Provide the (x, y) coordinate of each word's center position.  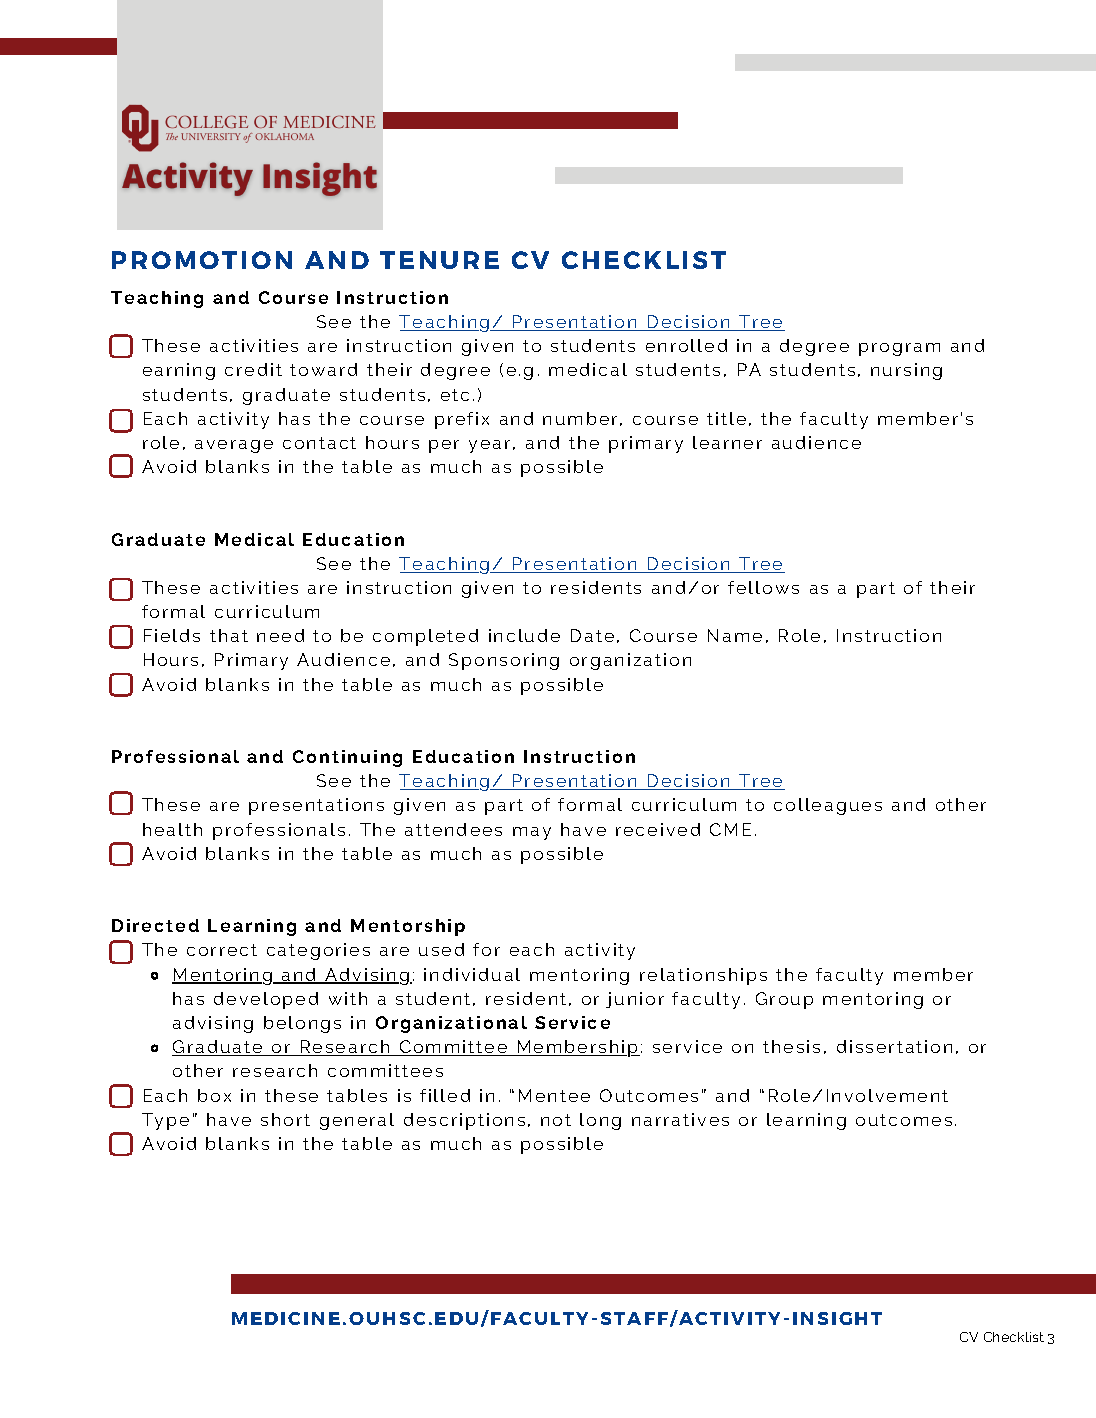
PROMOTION (202, 260)
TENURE (439, 260)
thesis (791, 1046)
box (214, 1095)
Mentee (554, 1095)
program (899, 349)
